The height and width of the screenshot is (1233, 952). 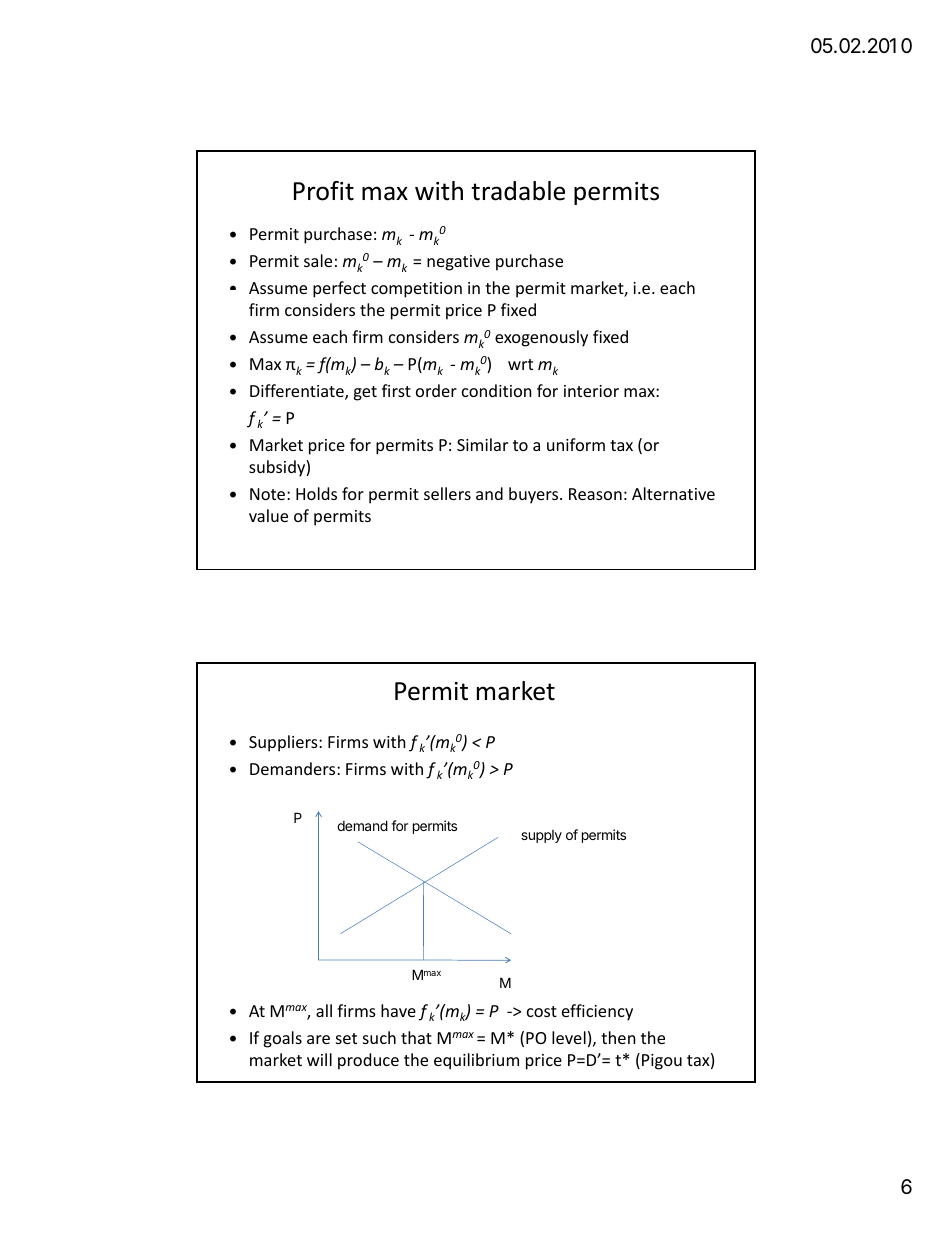 What do you see at coordinates (284, 743) in the screenshot?
I see `Suppliers` at bounding box center [284, 743].
